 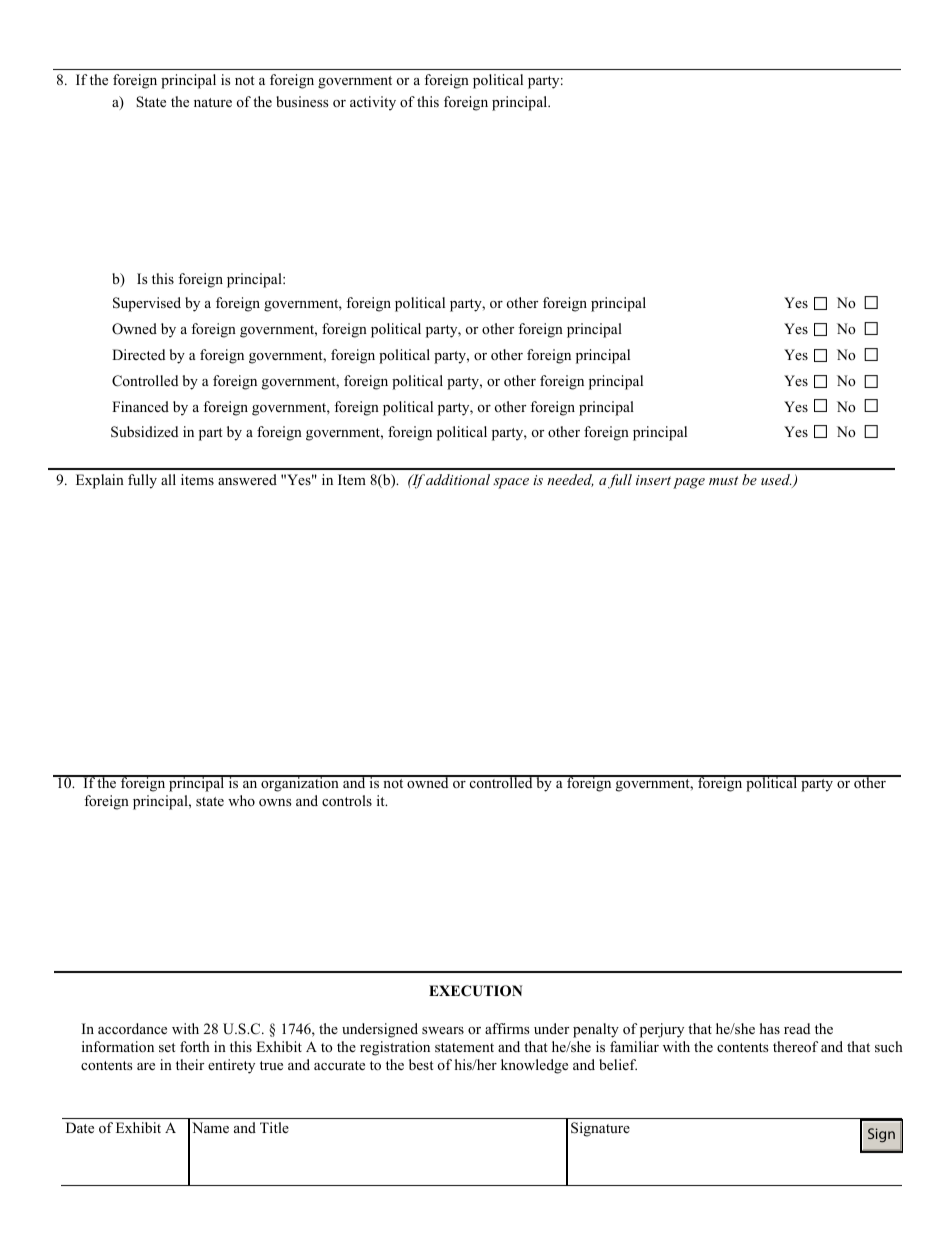 I want to click on business, so click(x=302, y=101).
